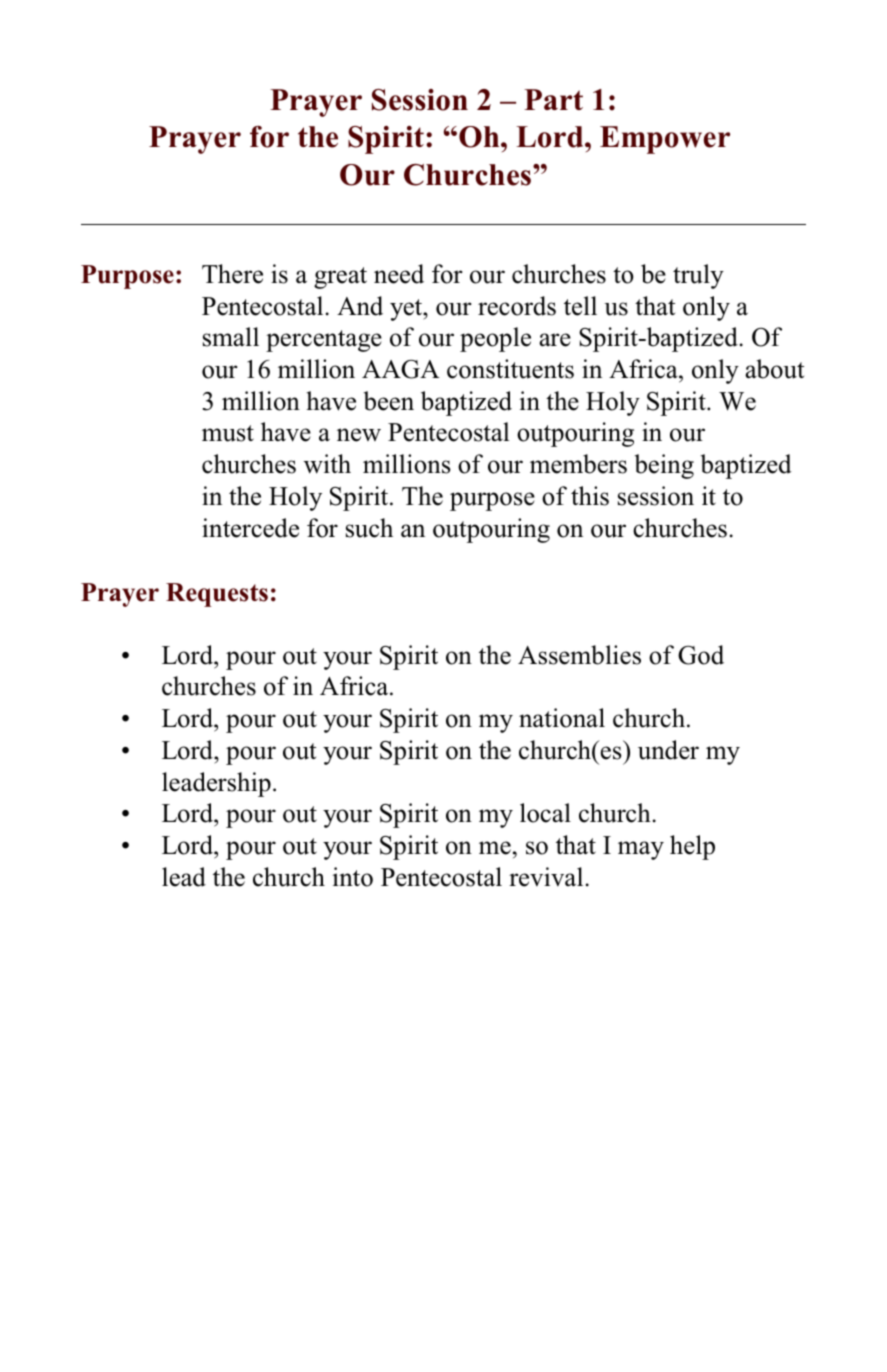 The width and height of the screenshot is (887, 1372). What do you see at coordinates (665, 140) in the screenshot?
I see `Empower` at bounding box center [665, 140].
